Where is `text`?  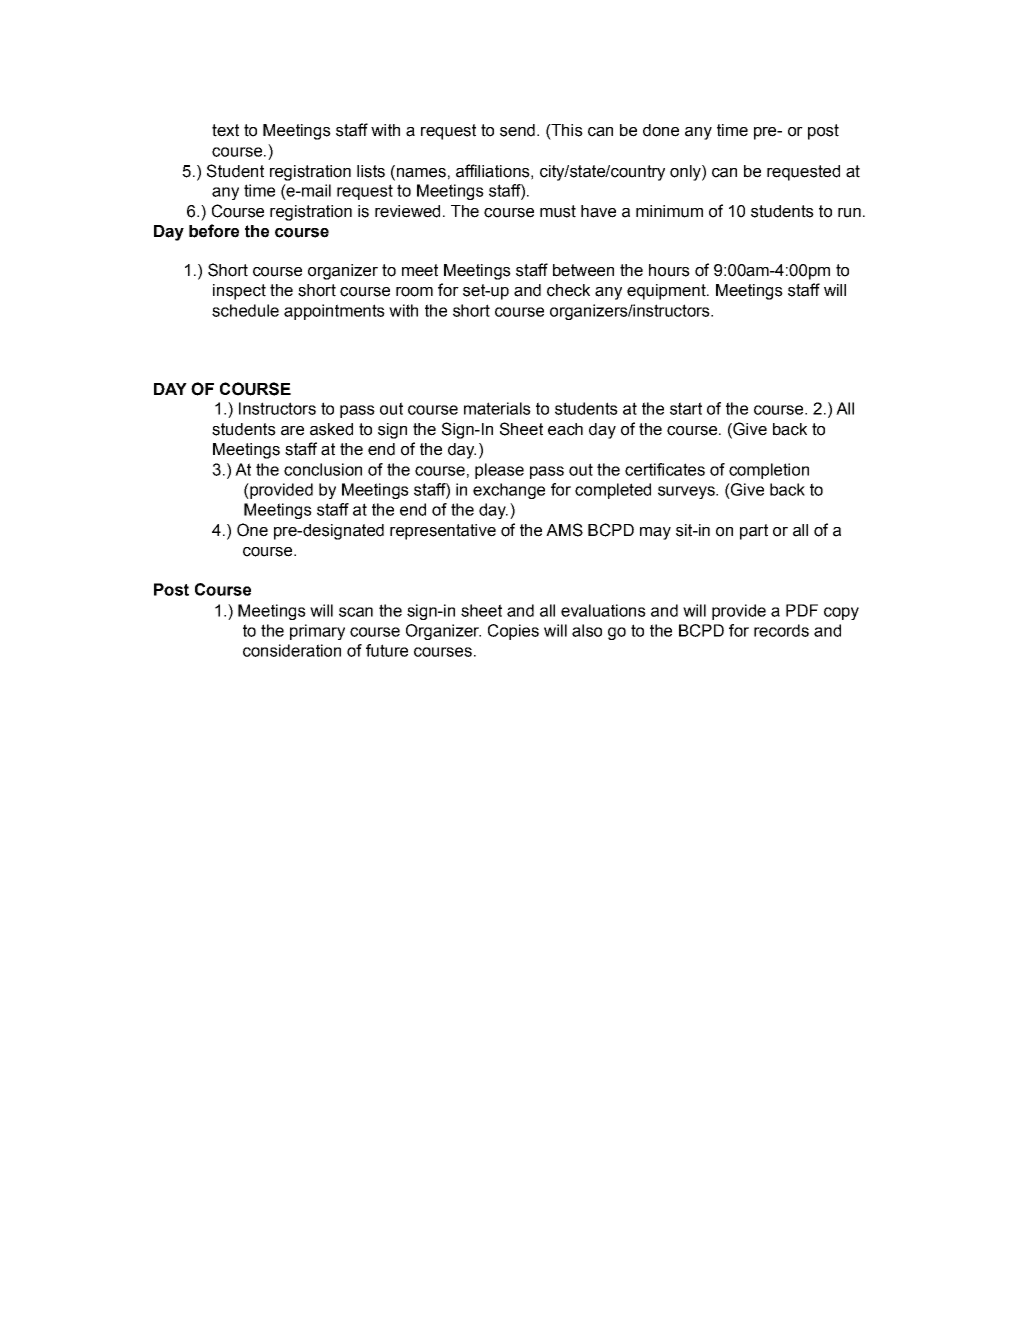 text is located at coordinates (225, 130).
